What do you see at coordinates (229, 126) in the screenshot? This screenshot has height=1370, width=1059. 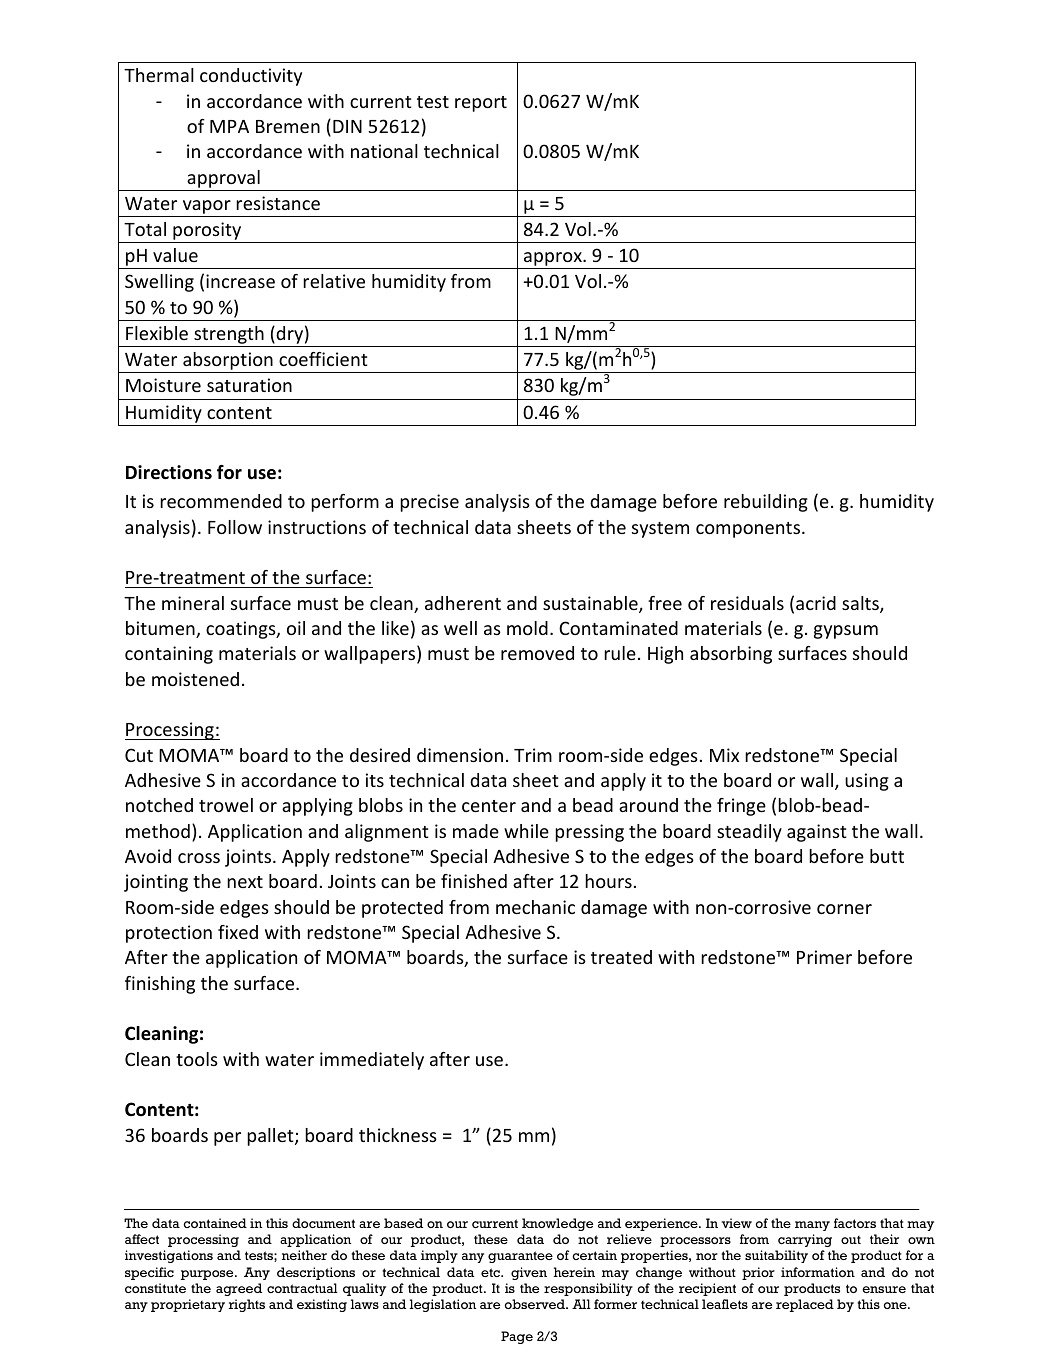 I see `MPA` at bounding box center [229, 126].
